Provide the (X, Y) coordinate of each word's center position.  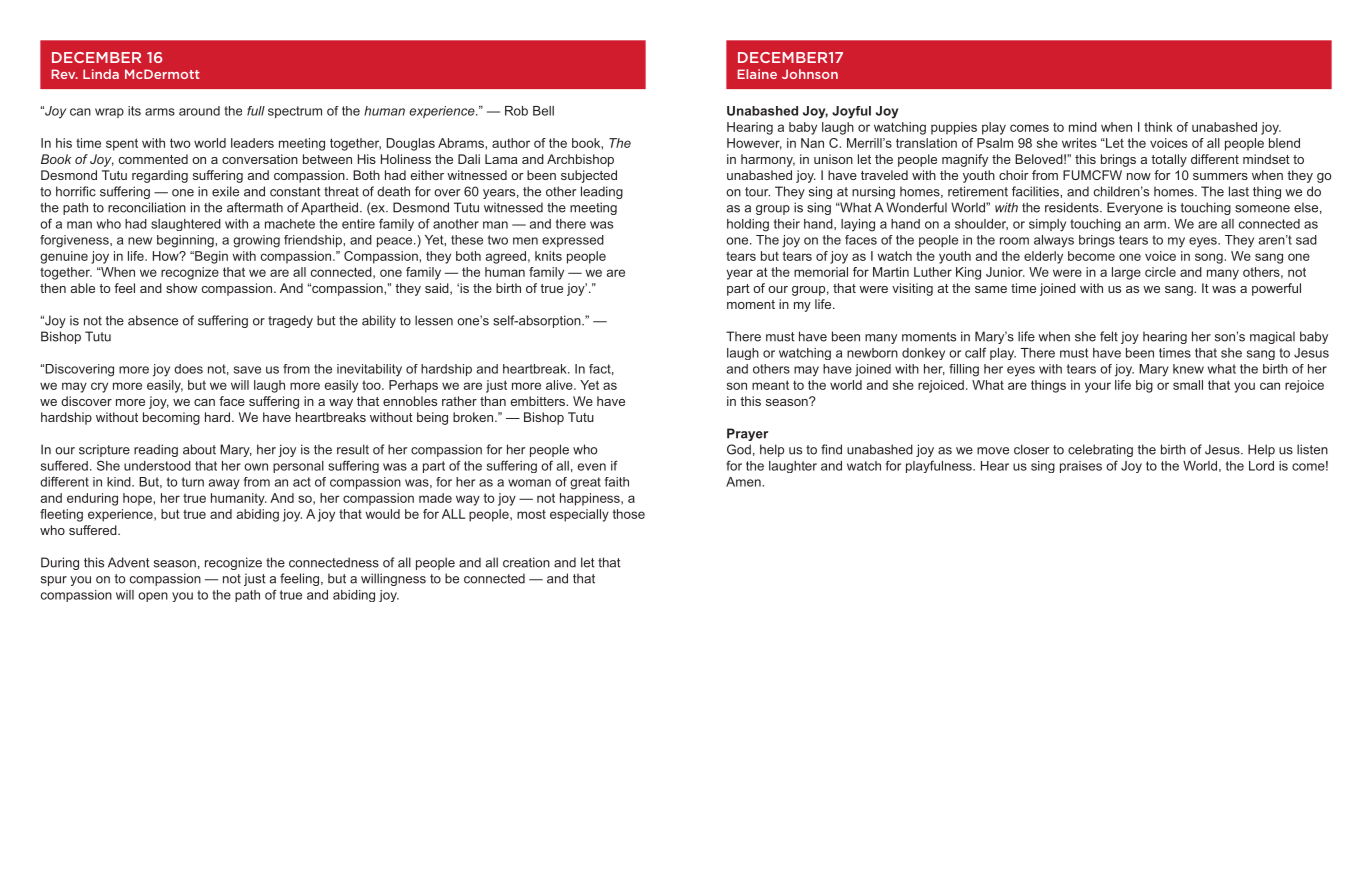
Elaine (757, 74)
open (153, 597)
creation (526, 562)
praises (1081, 467)
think (1158, 127)
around (199, 111)
